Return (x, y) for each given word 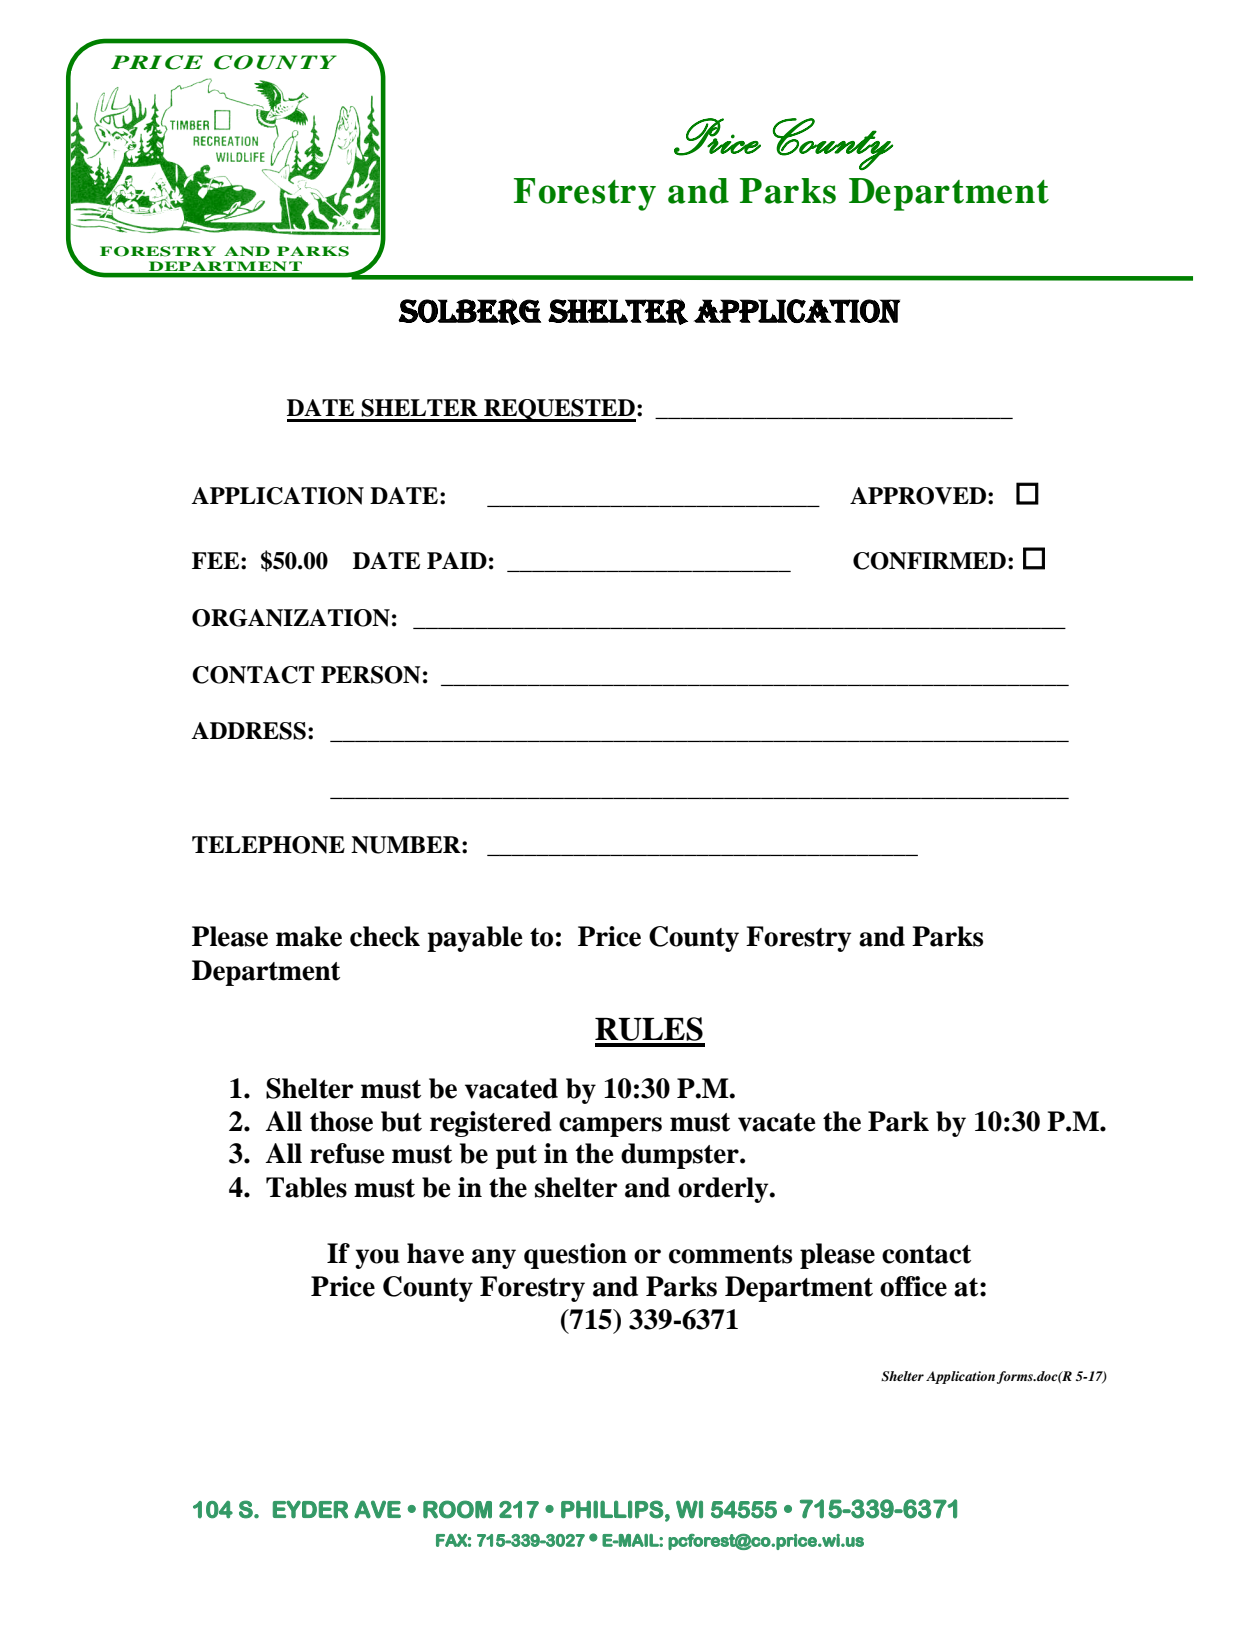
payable (475, 939)
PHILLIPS (612, 1509)
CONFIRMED (929, 561)
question (575, 1256)
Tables (306, 1187)
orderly (724, 1190)
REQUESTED (559, 410)
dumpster (681, 1156)
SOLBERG (469, 312)
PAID (457, 560)
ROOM (457, 1509)
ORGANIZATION (291, 618)
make (309, 936)
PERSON (371, 675)
